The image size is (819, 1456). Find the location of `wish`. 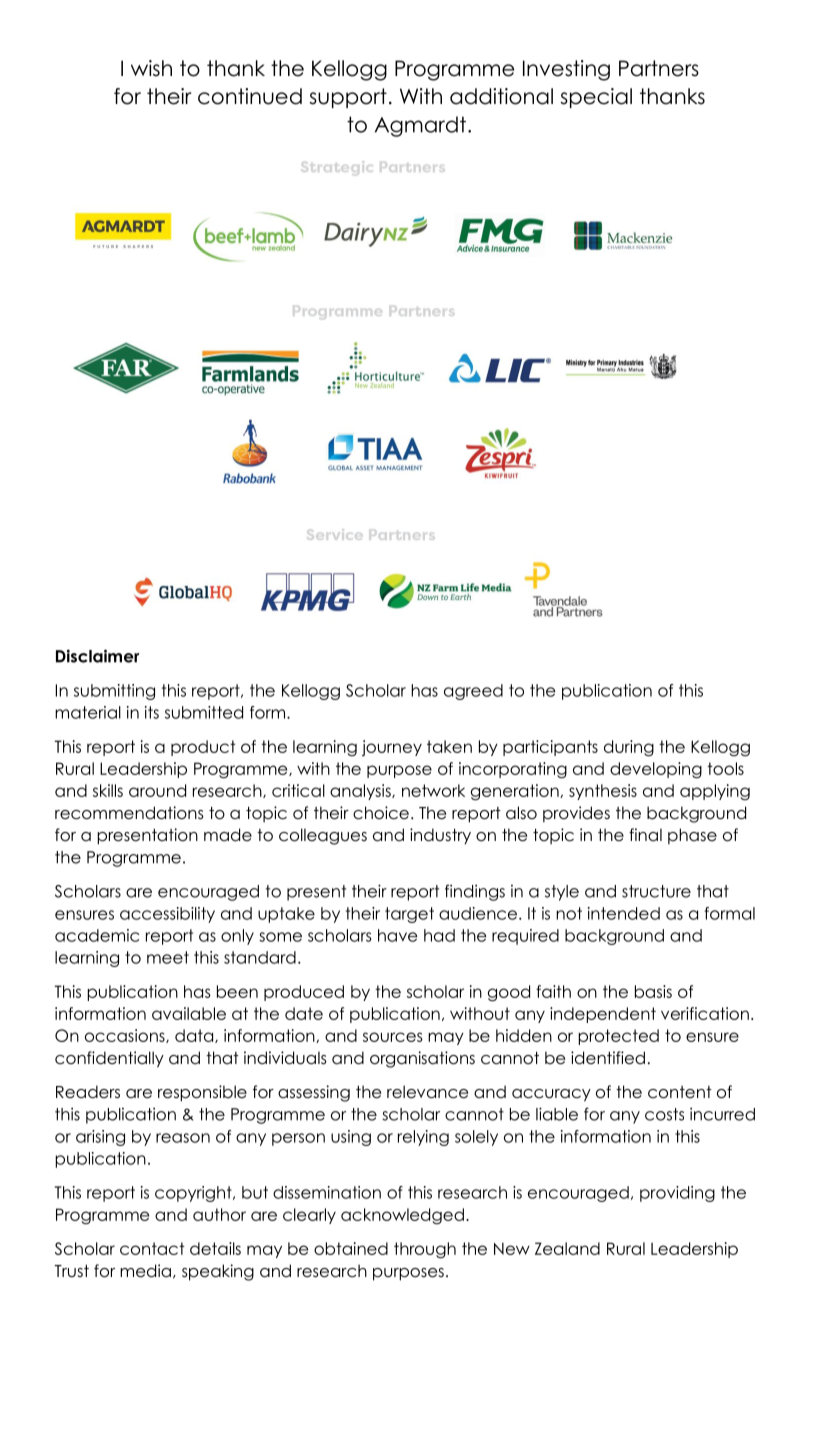

wish is located at coordinates (151, 68).
